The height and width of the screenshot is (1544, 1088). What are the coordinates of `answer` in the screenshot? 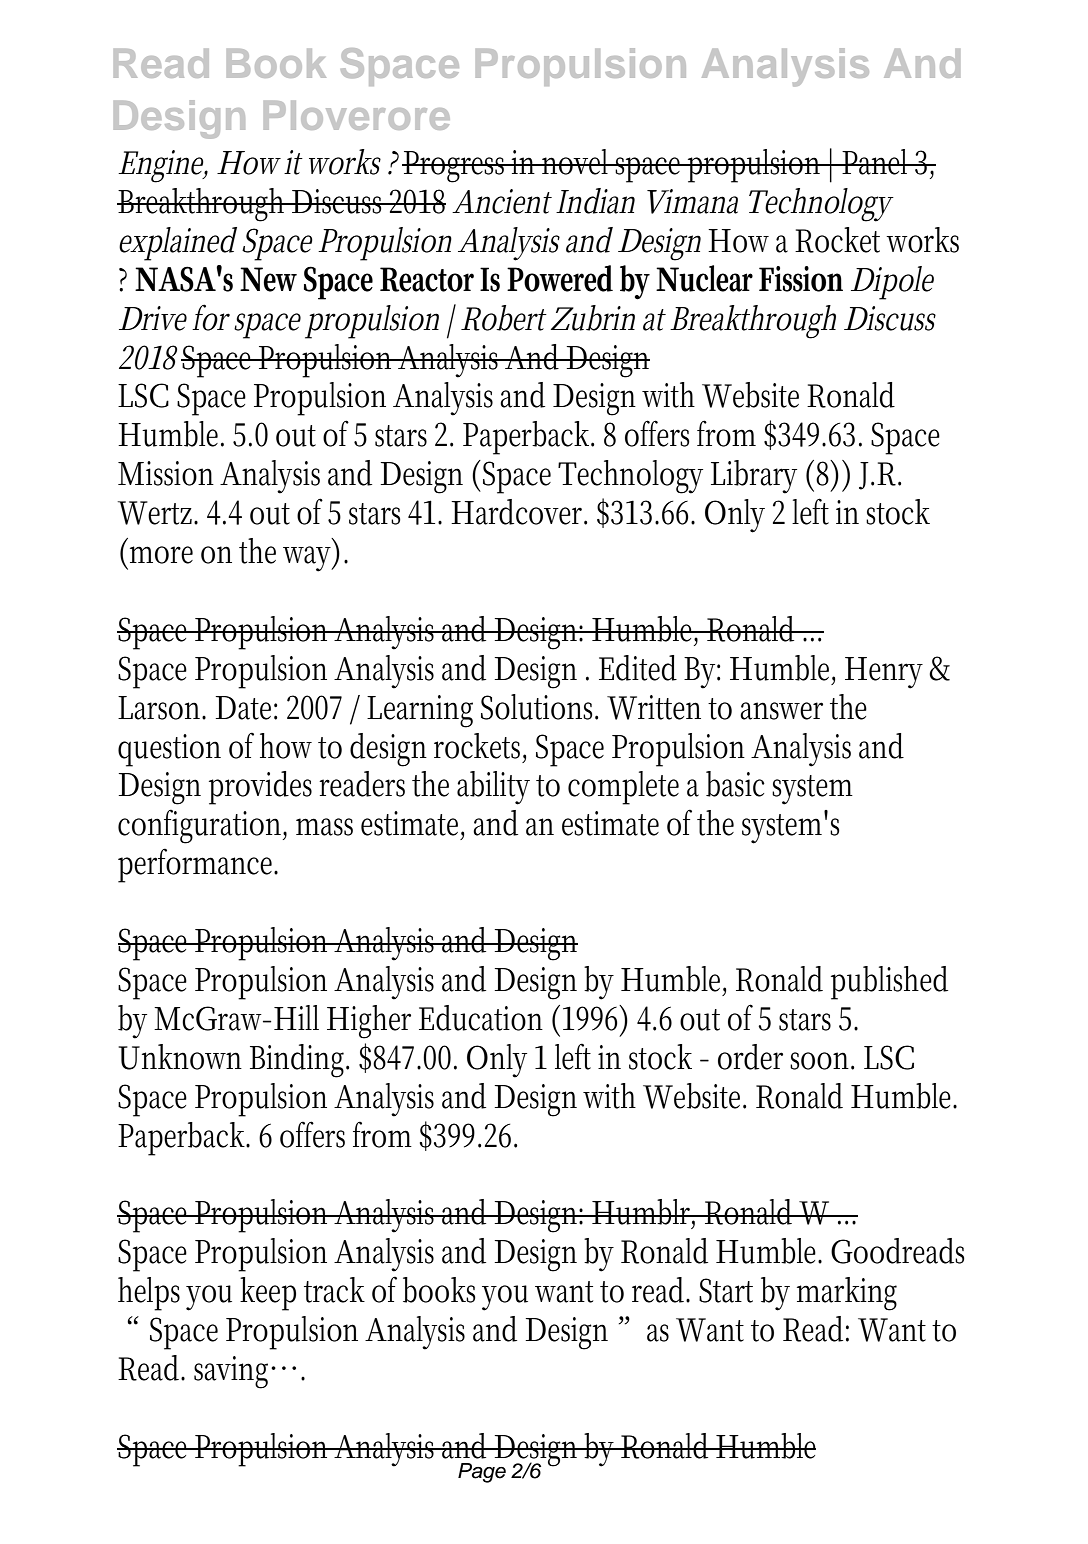 It's located at (781, 711).
